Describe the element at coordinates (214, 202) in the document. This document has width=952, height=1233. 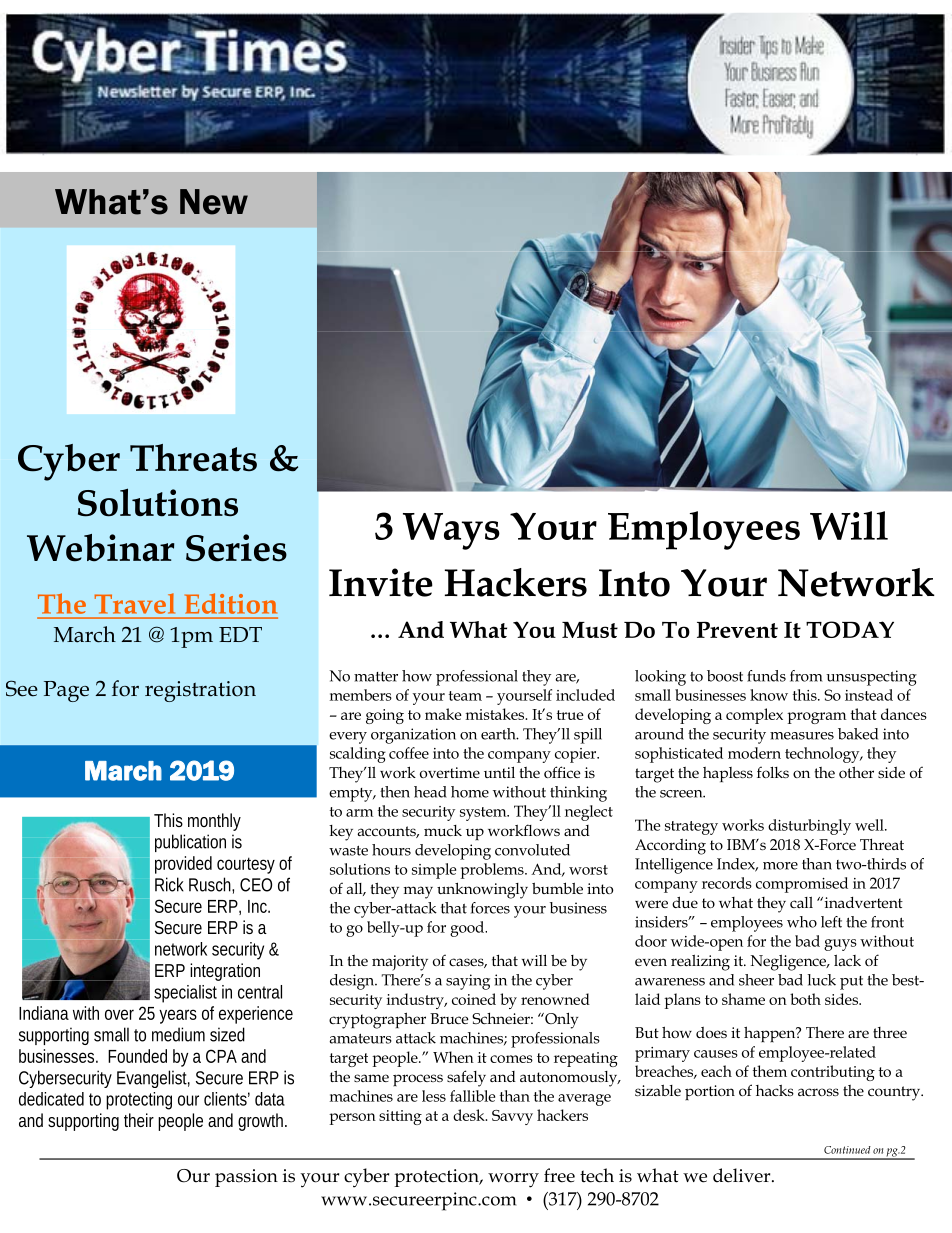
I see `New` at that location.
